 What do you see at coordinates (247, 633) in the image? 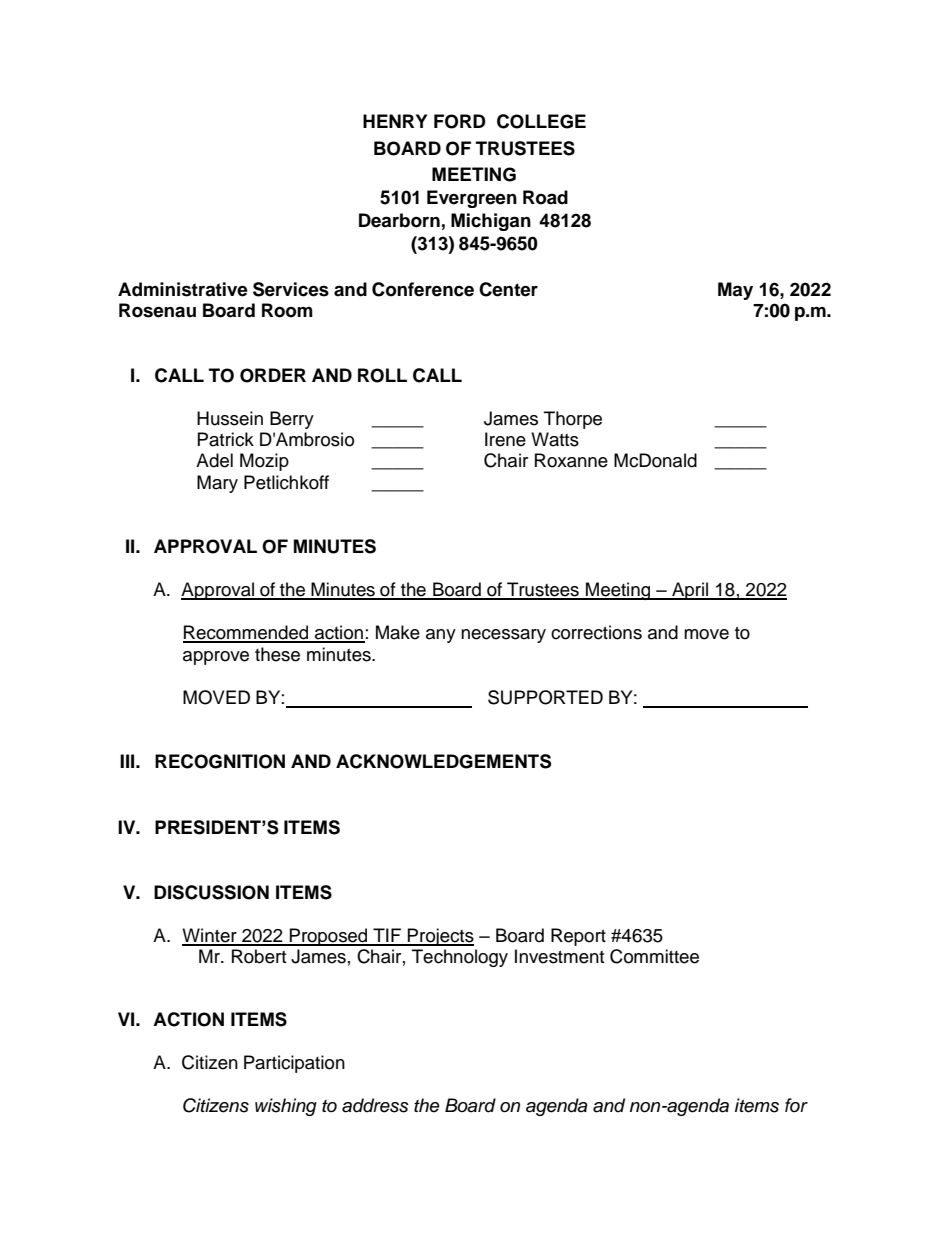
I see `Recommended` at bounding box center [247, 633].
